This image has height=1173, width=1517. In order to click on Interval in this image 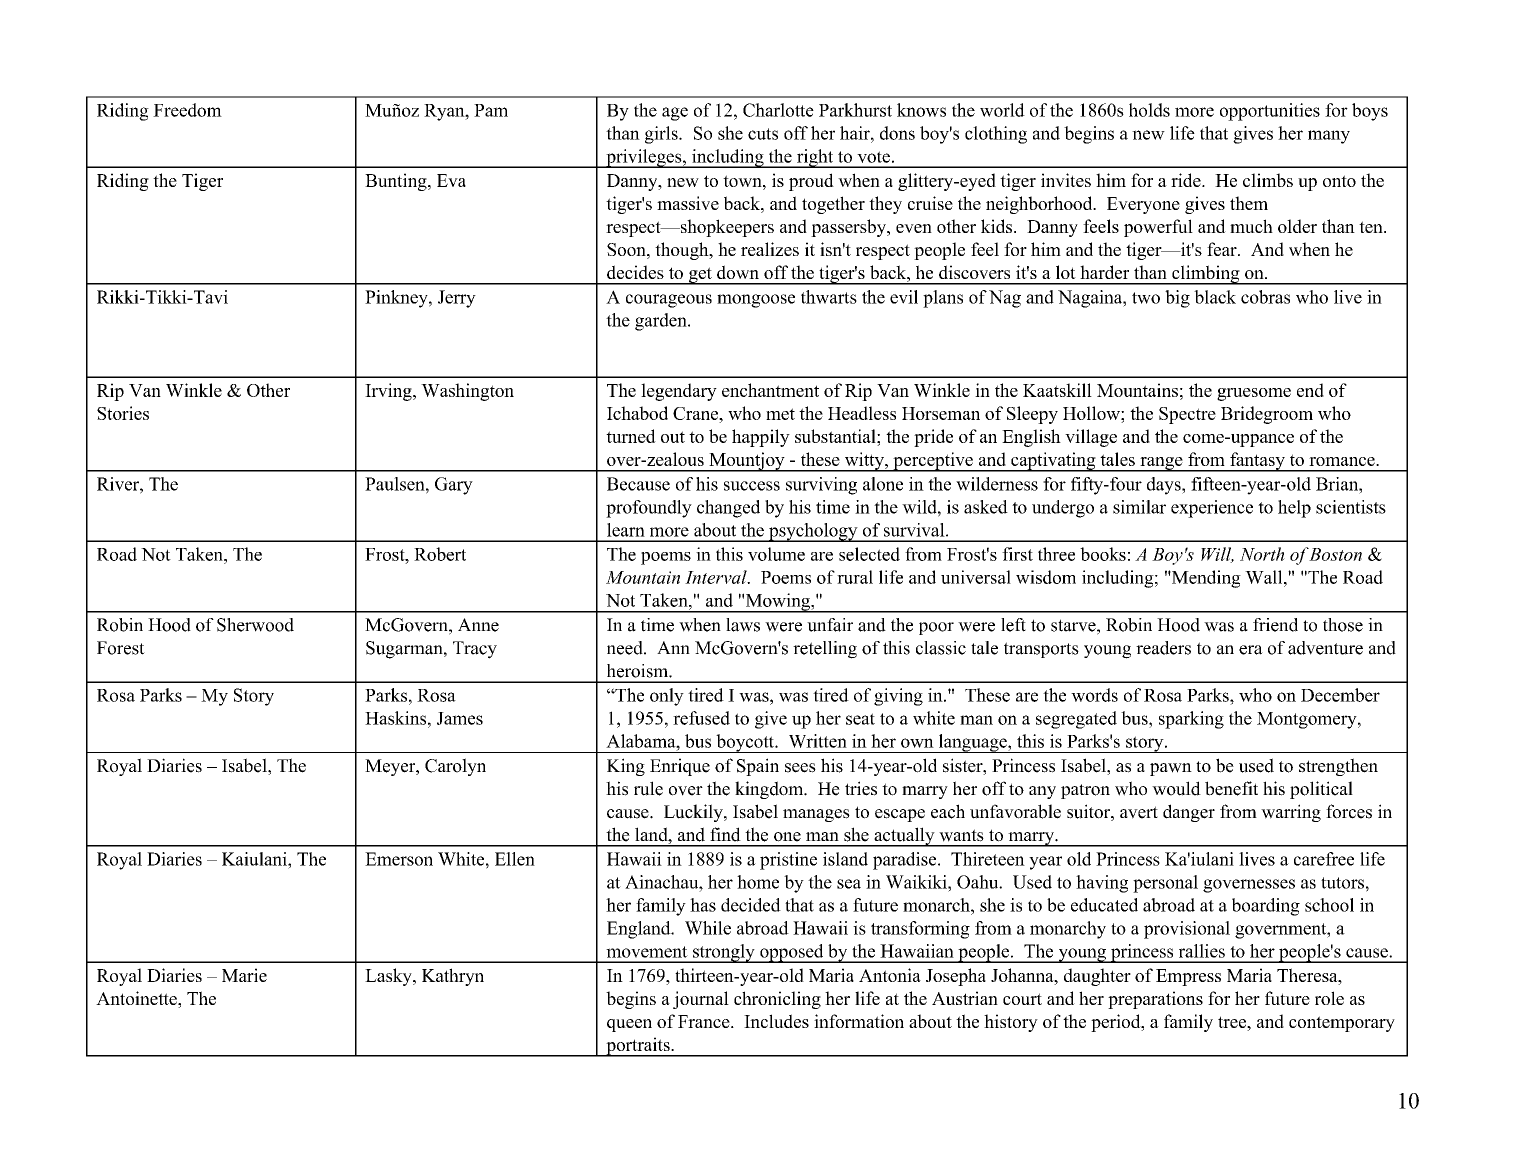, I will do `click(717, 577)`.
